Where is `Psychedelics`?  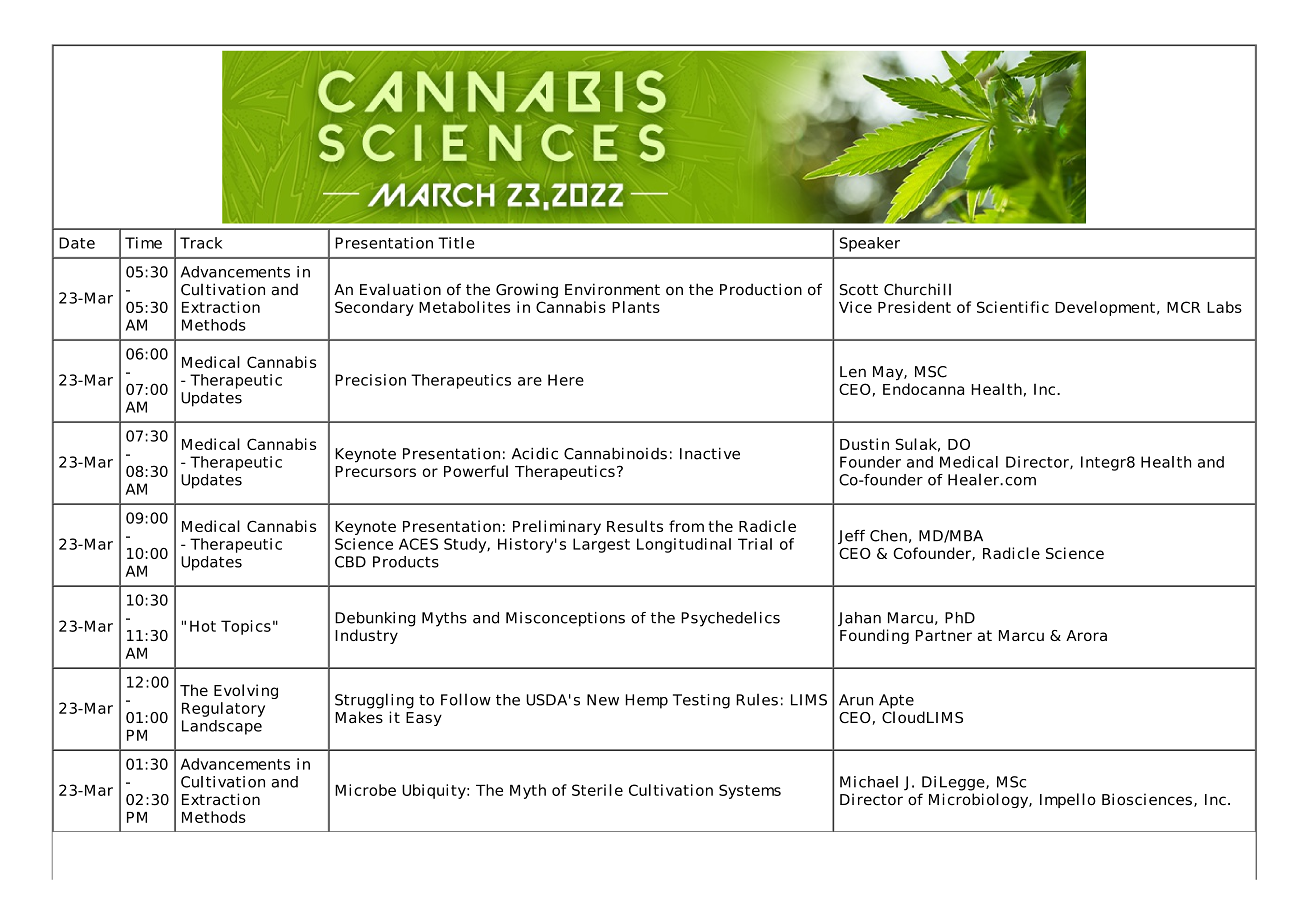
Psychedelics is located at coordinates (730, 619).
